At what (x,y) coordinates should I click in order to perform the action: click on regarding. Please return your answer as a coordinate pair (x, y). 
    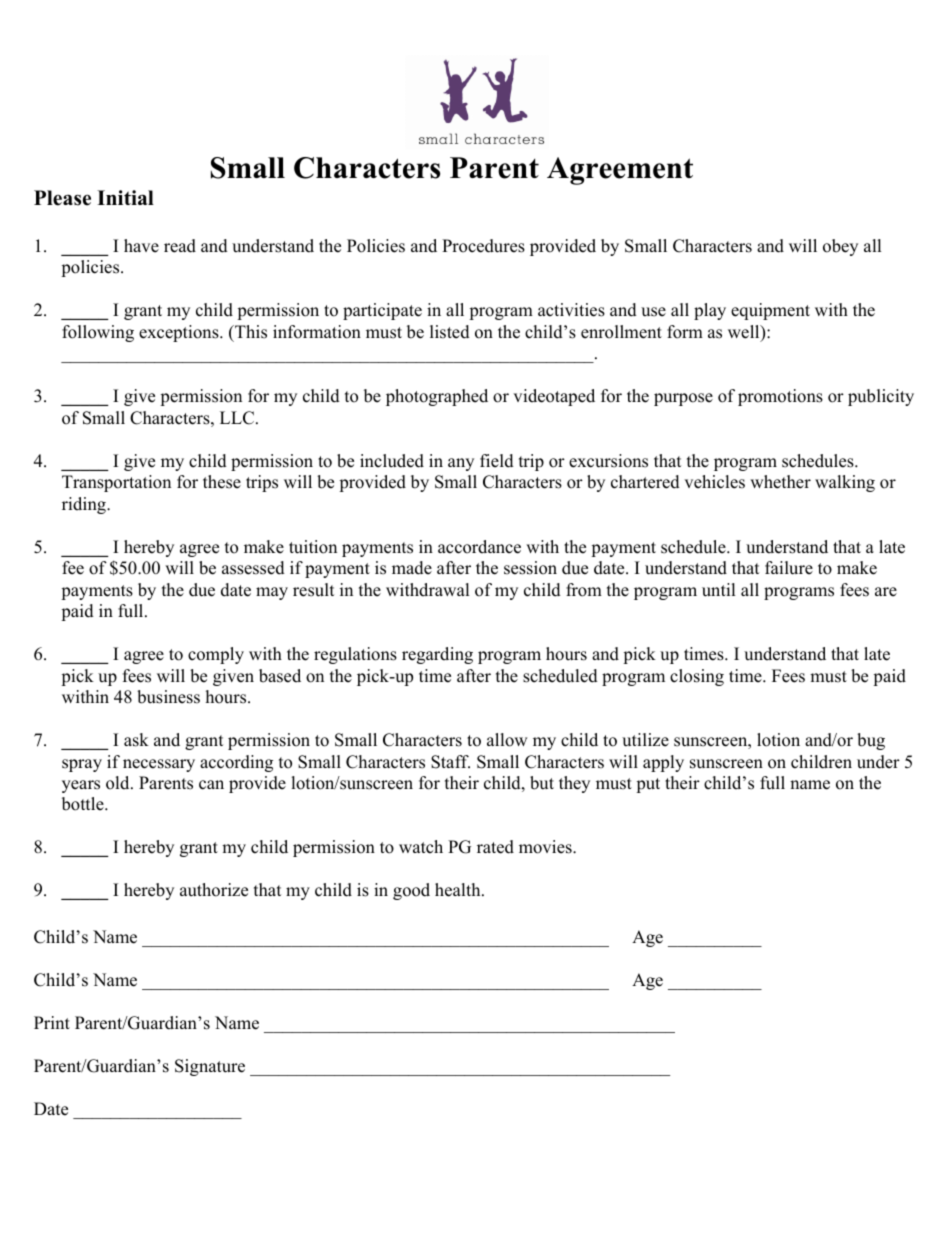
    Looking at the image, I should click on (437, 655).
